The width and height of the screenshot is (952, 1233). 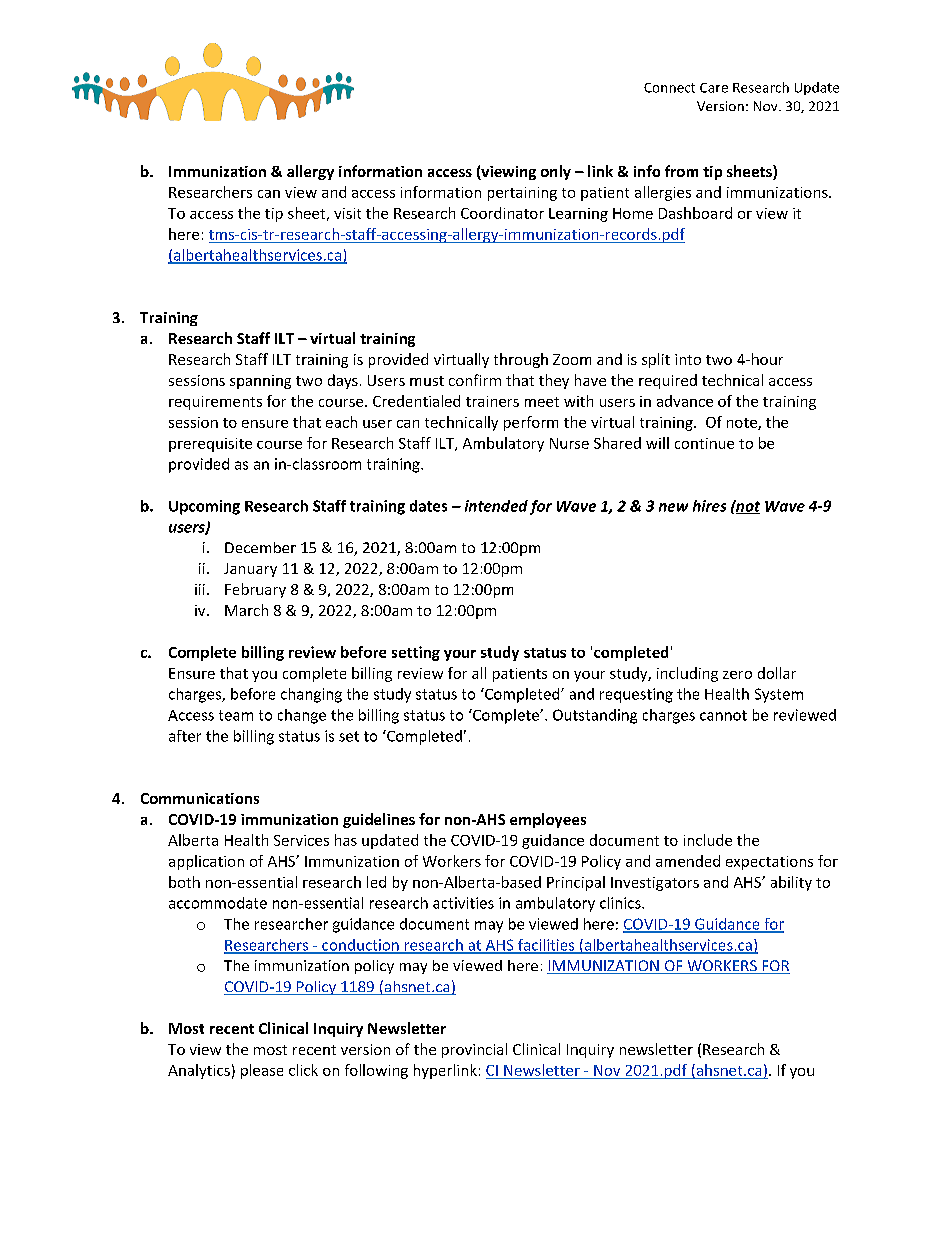 What do you see at coordinates (496, 506) in the screenshot?
I see `intended` at bounding box center [496, 506].
